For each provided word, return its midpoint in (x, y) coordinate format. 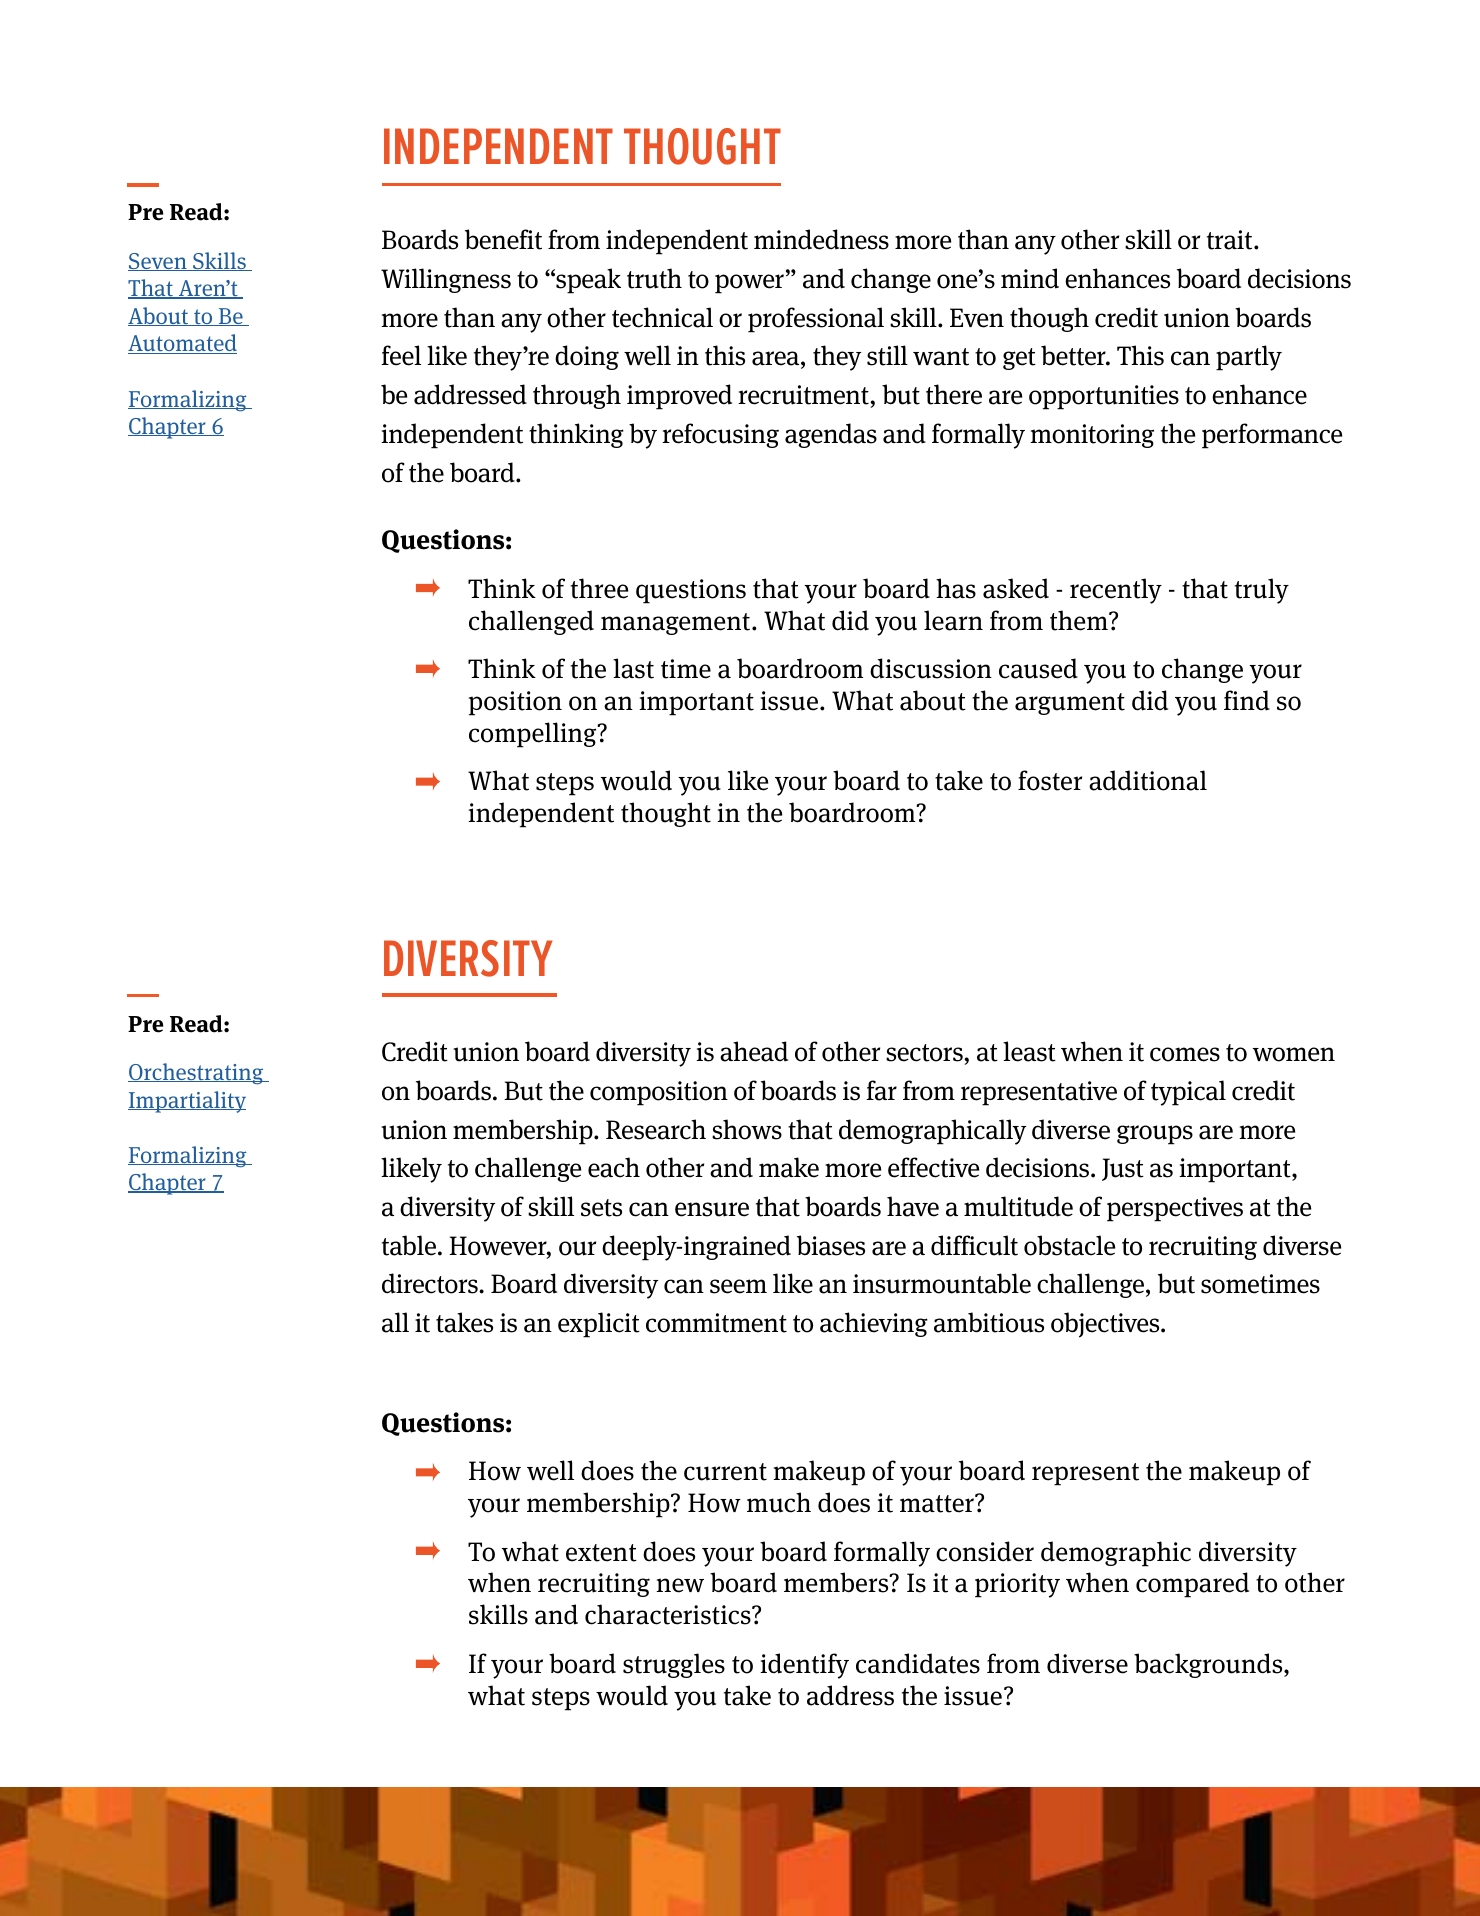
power (751, 284)
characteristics (669, 1614)
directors (431, 1283)
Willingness (446, 280)
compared (1192, 1585)
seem (738, 1286)
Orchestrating (197, 1074)
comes (1185, 1054)
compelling (534, 735)
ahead (754, 1051)
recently (1116, 591)
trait (1231, 240)
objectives (1106, 1325)
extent (601, 1553)
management (675, 624)
